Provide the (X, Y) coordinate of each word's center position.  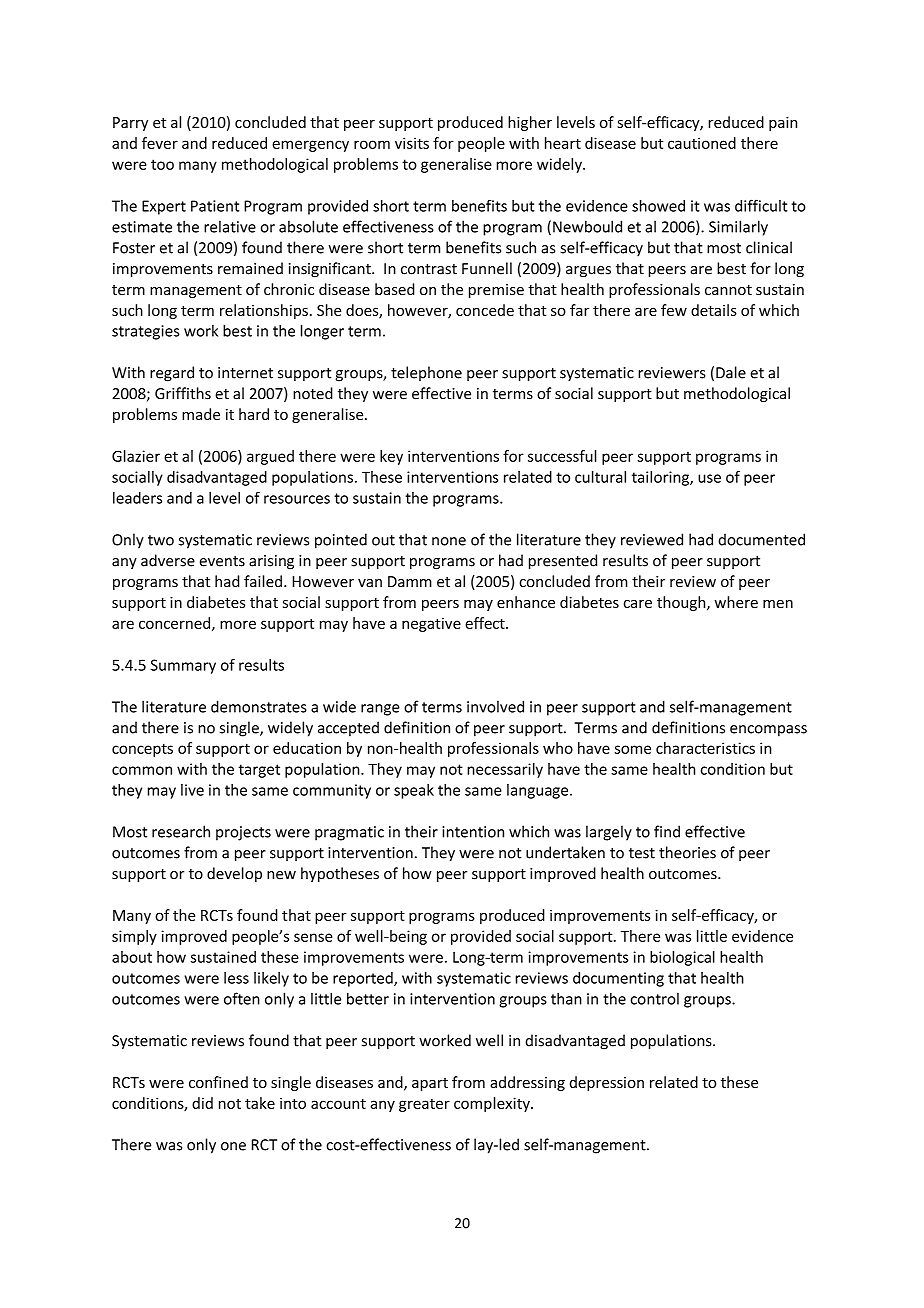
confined (218, 1082)
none (449, 541)
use (709, 478)
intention (473, 832)
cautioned (702, 143)
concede (485, 310)
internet (245, 373)
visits (412, 143)
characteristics (705, 748)
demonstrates (259, 706)
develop (234, 874)
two (161, 540)
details (714, 310)
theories (687, 852)
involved (495, 706)
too (162, 164)
